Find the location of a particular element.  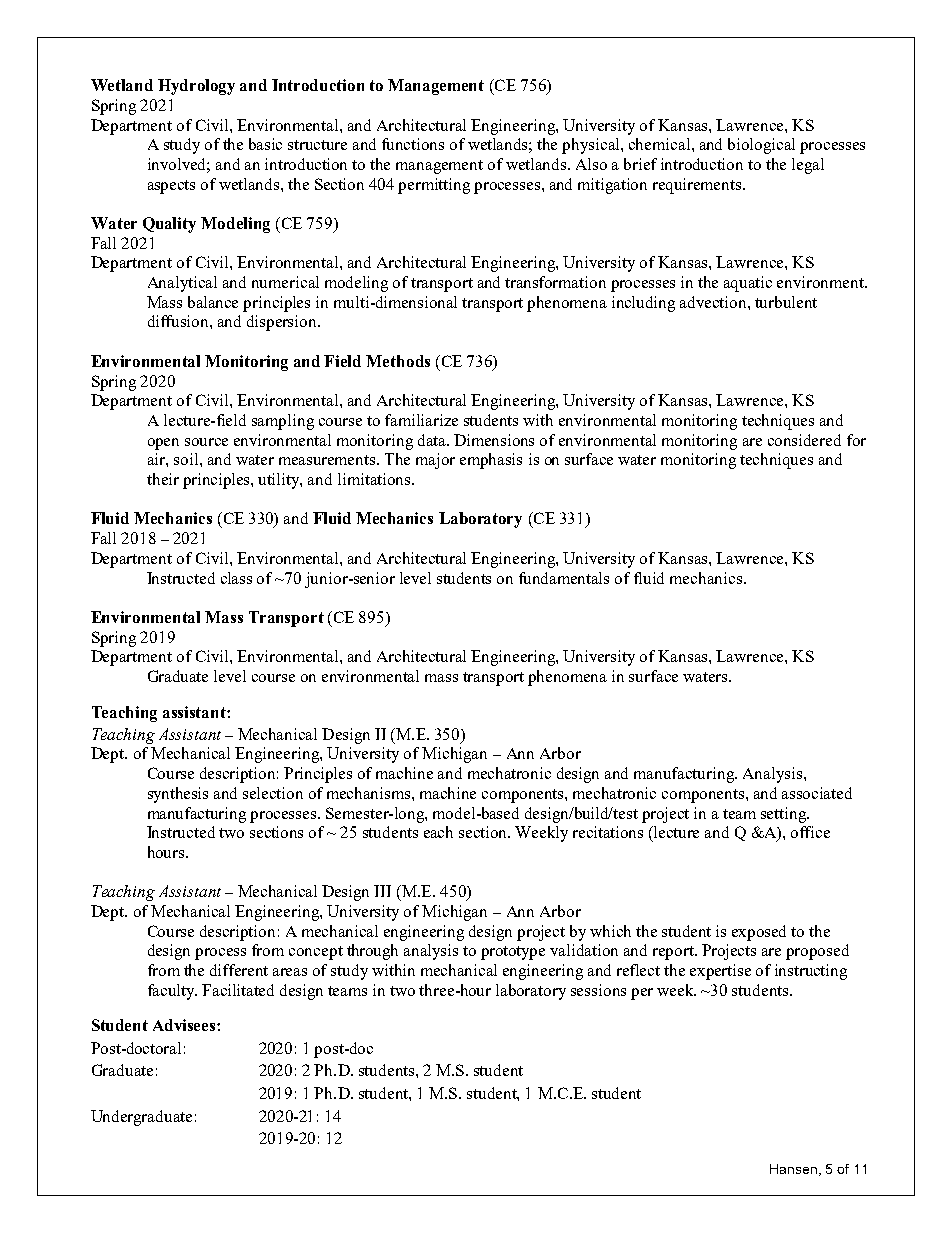

advection is located at coordinates (714, 302).
